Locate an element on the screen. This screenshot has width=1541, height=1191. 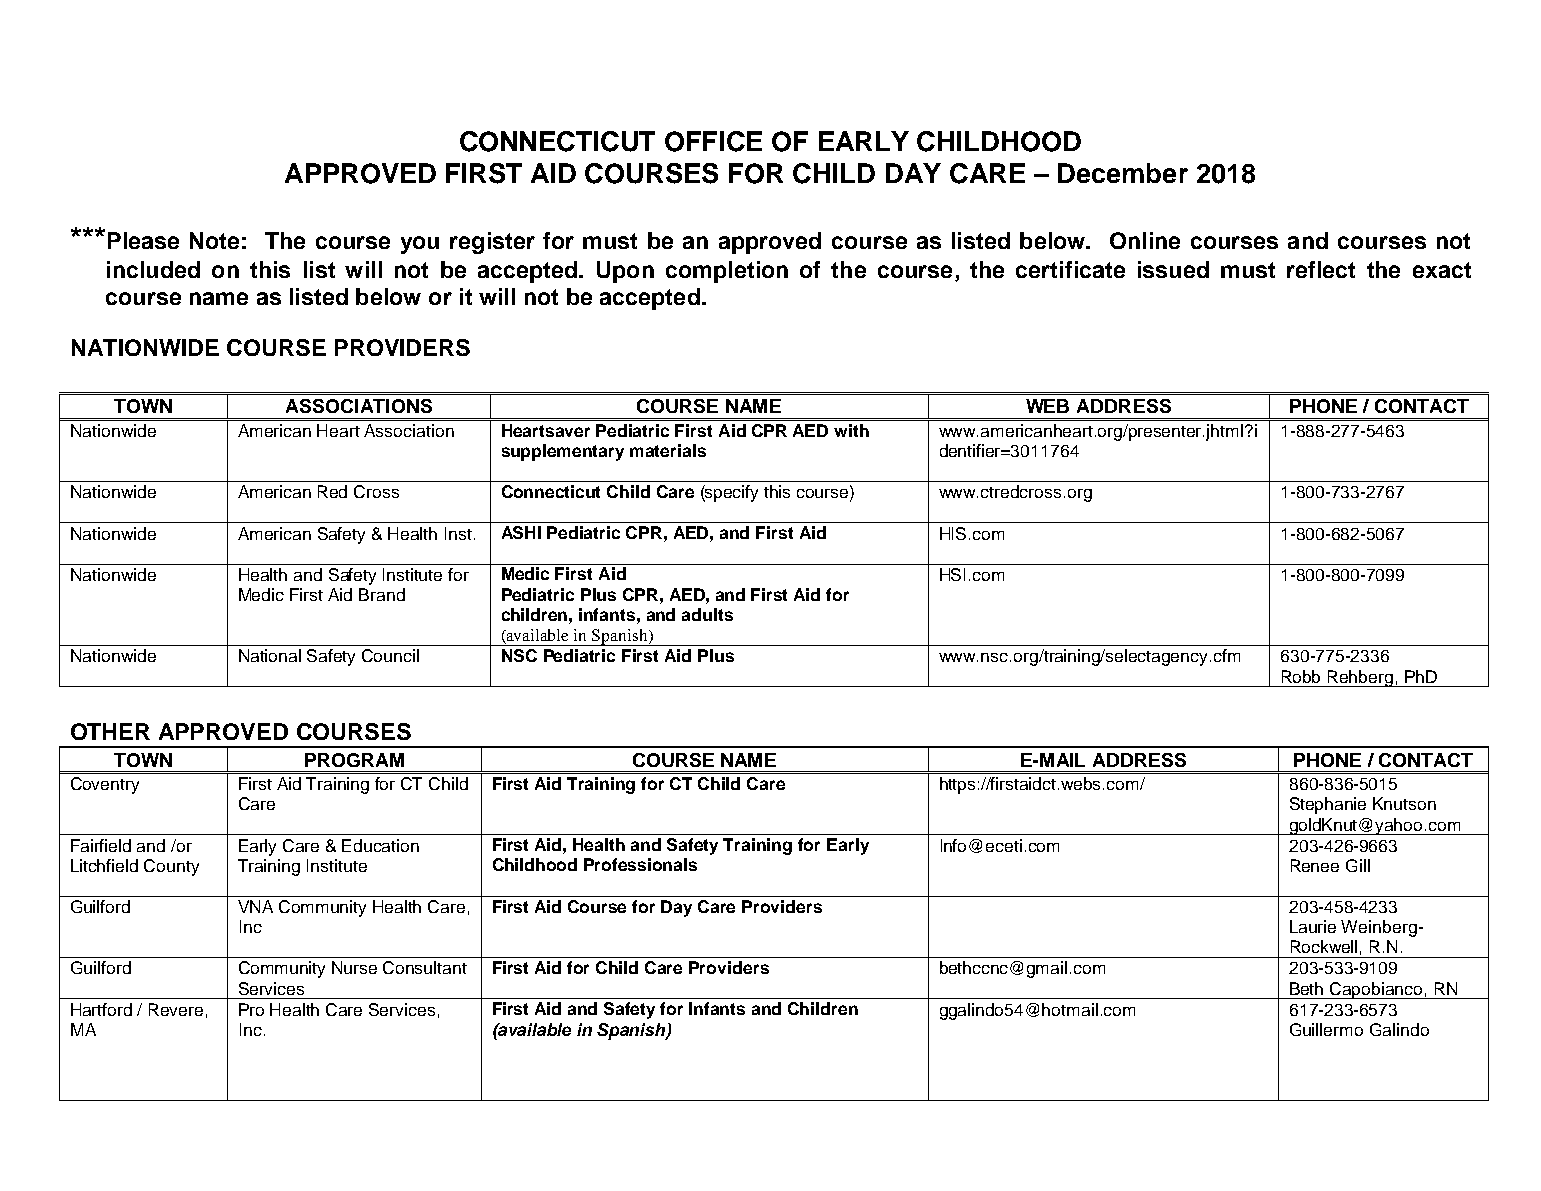
PROGRAM is located at coordinates (354, 760).
